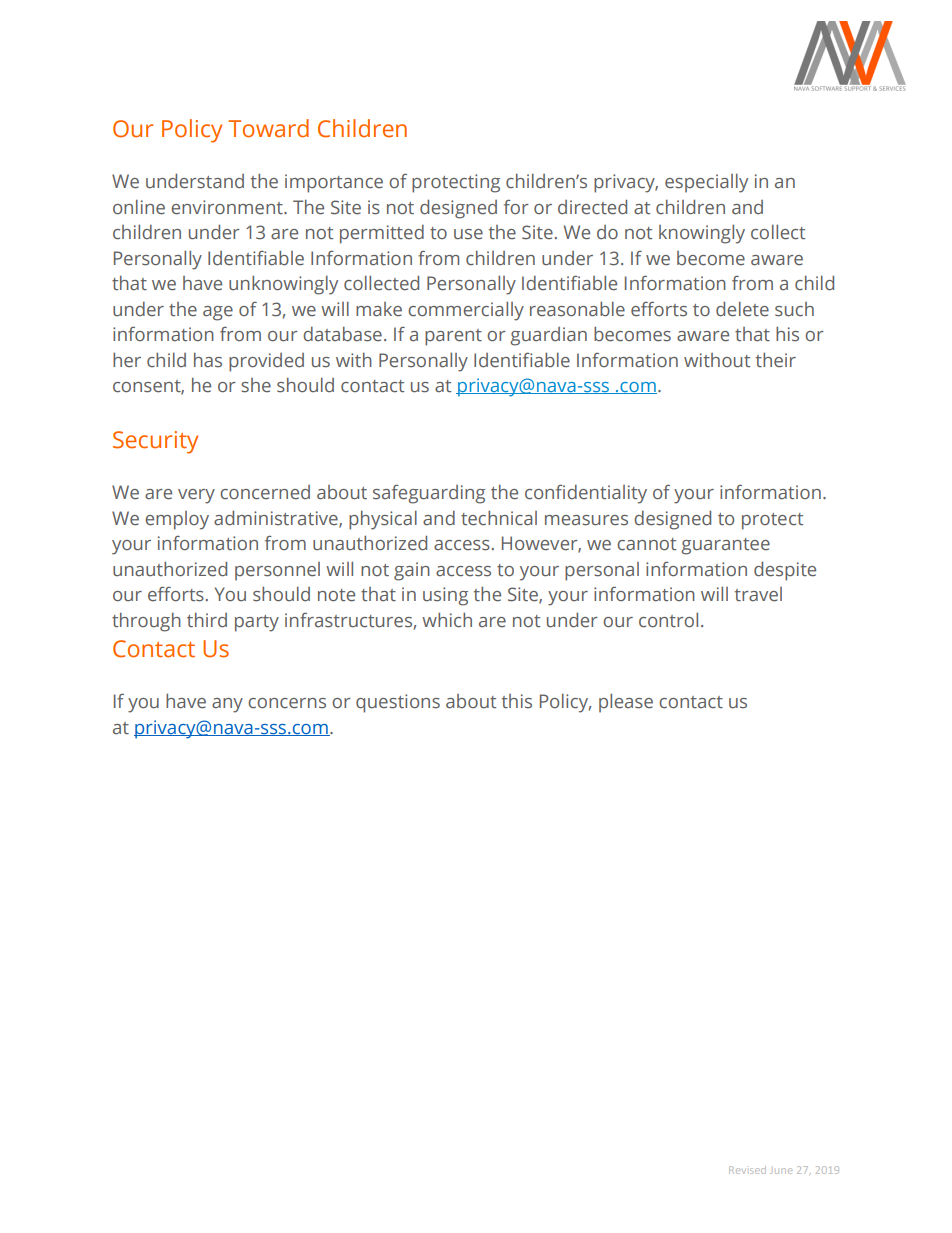 The height and width of the document is (1233, 952). I want to click on June, so click(781, 1171).
